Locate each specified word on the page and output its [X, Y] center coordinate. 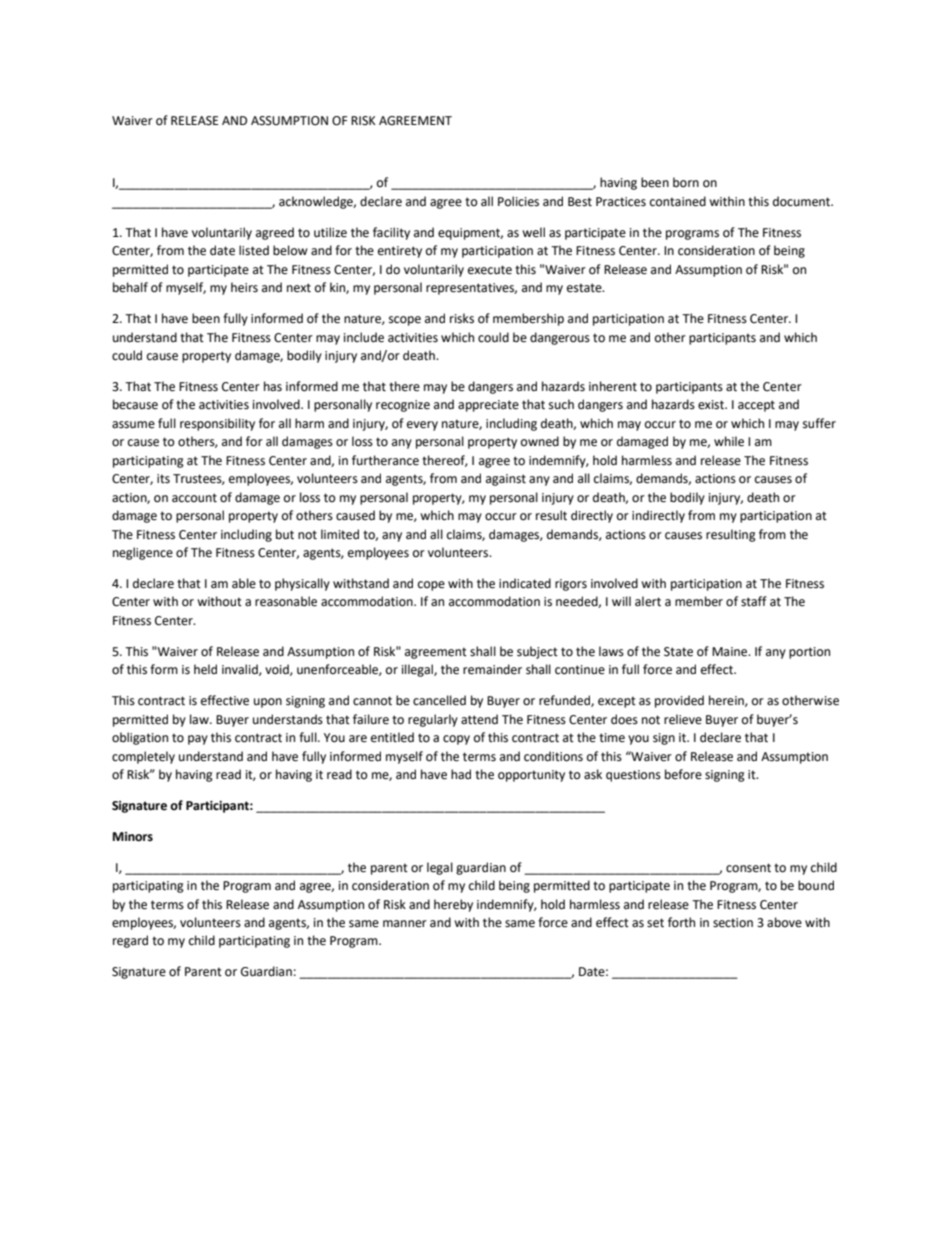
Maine [731, 652]
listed [254, 250]
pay [198, 740]
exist [712, 405]
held [205, 669]
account [194, 498]
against [506, 480]
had [461, 774]
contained [678, 201]
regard [130, 941]
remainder [492, 669]
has [273, 386]
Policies [518, 201]
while [729, 441]
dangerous [560, 338]
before [683, 774]
